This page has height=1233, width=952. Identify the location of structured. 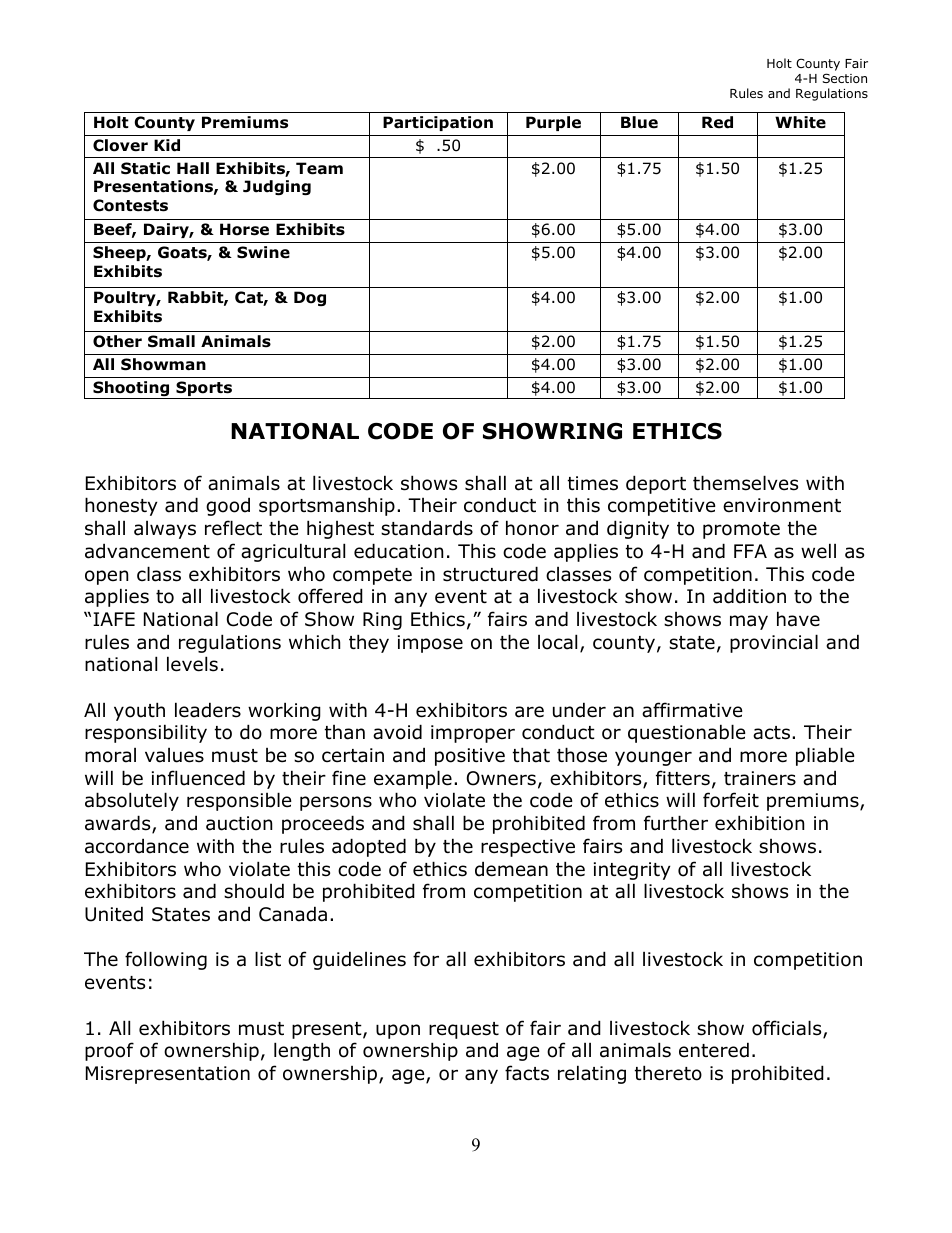
(490, 574).
